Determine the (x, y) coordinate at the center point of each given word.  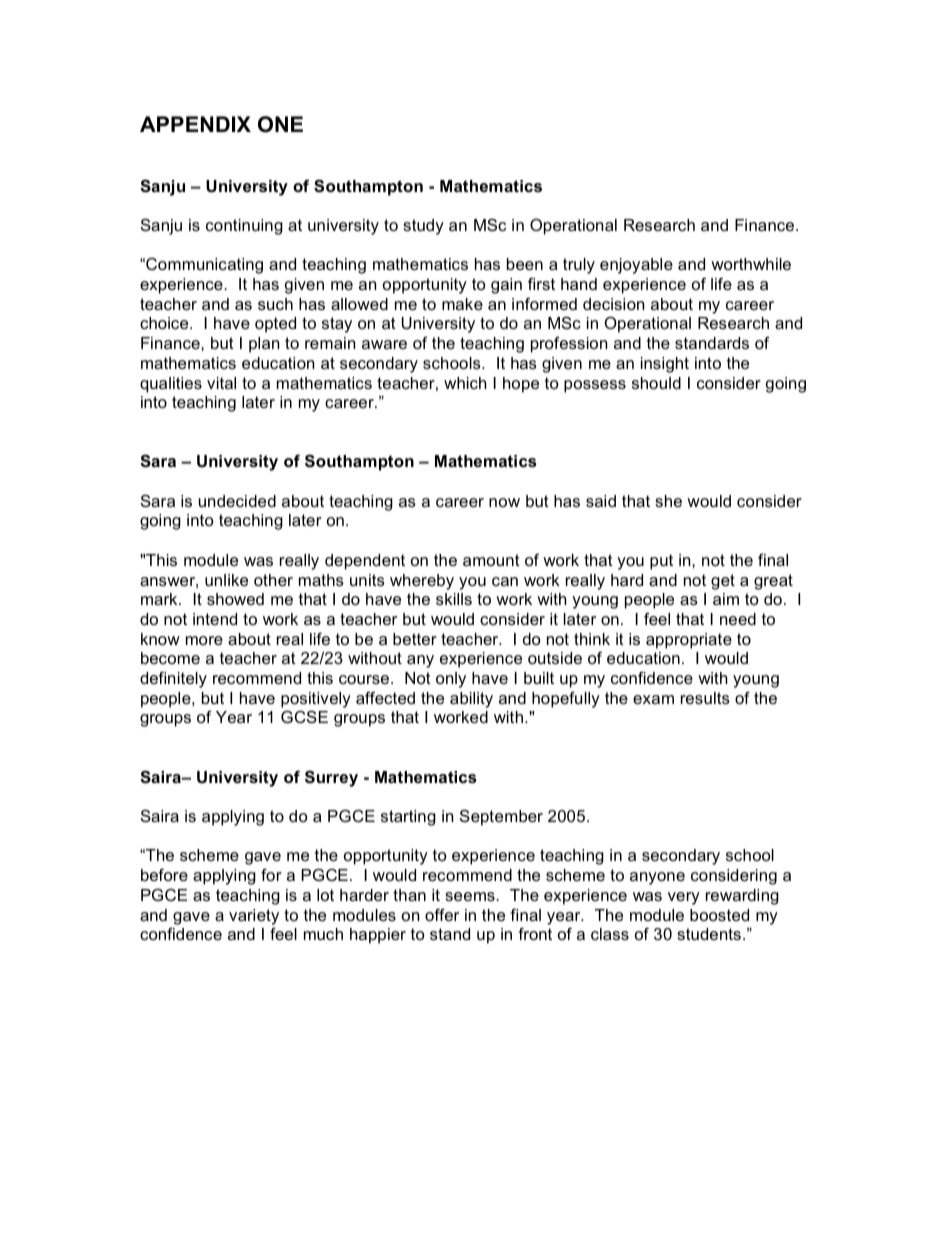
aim (726, 599)
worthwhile (751, 264)
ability (471, 700)
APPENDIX (195, 124)
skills (454, 599)
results (705, 698)
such (275, 304)
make (462, 304)
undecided (237, 501)
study (423, 227)
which (465, 383)
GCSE (304, 716)
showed (235, 599)
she (668, 501)
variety (254, 917)
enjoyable (636, 266)
